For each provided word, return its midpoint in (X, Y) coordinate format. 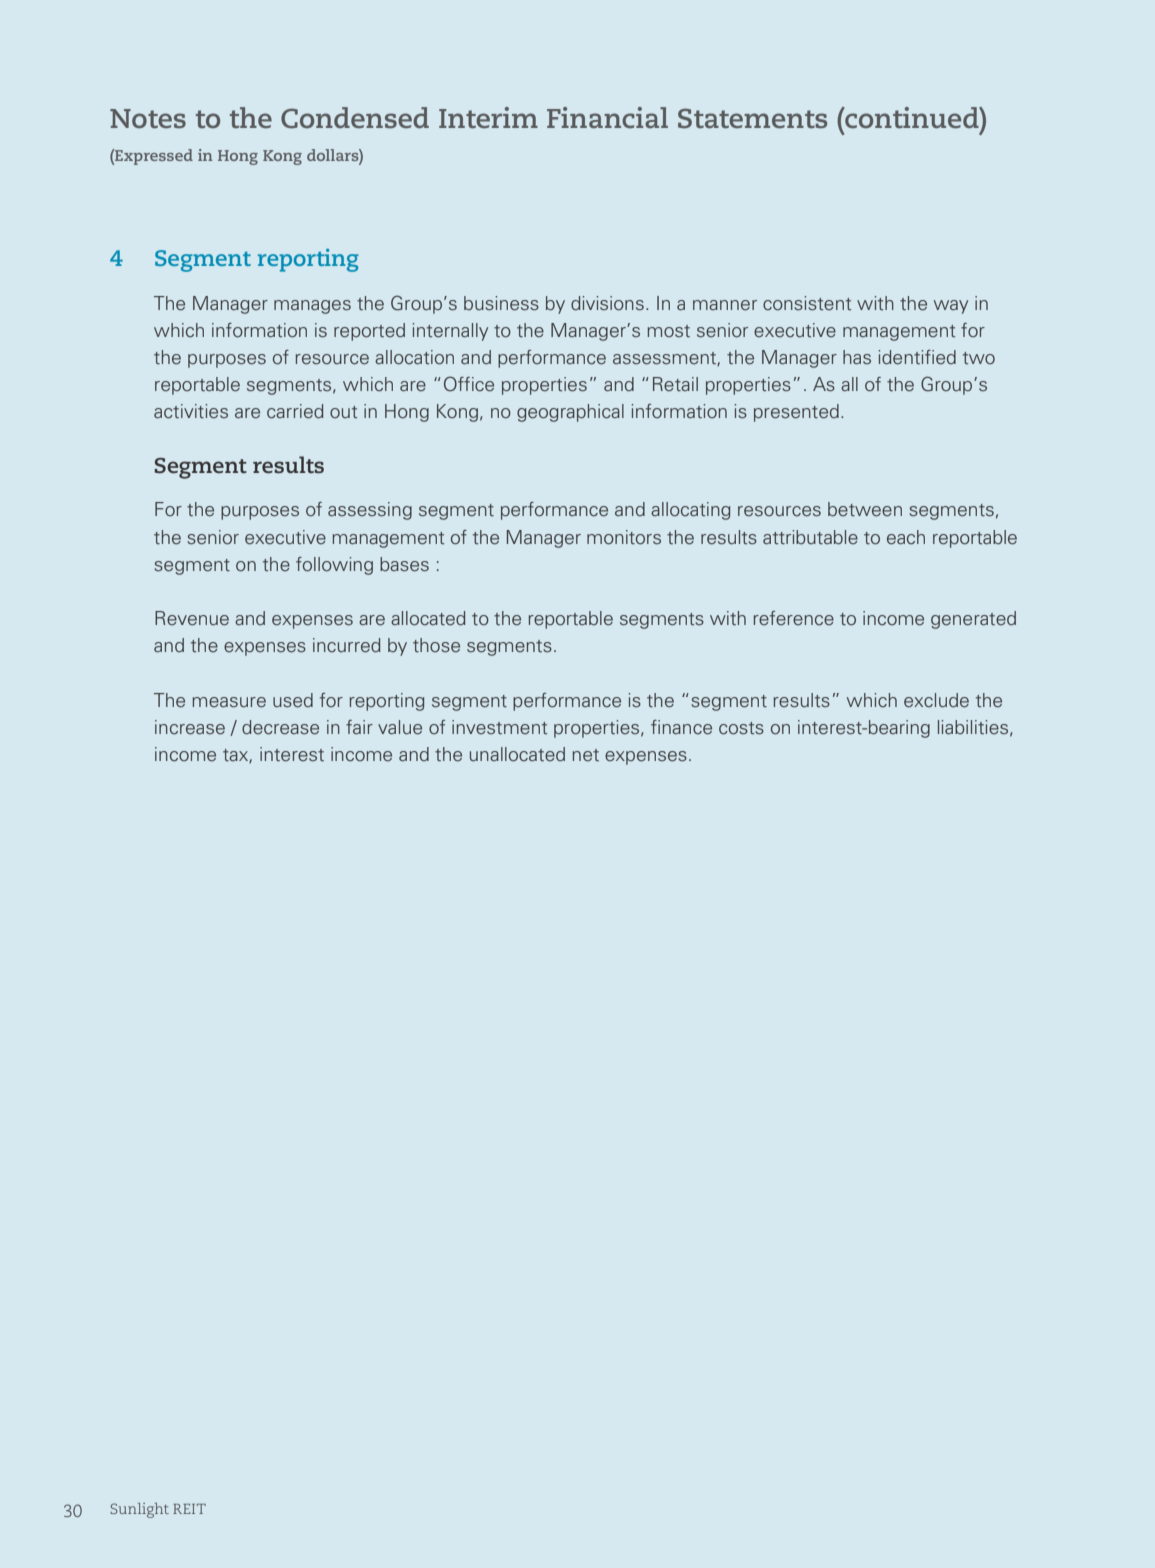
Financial (607, 117)
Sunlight (139, 1510)
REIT (189, 1509)
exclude (936, 700)
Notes (148, 118)
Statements (752, 118)
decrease (280, 727)
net (586, 755)
